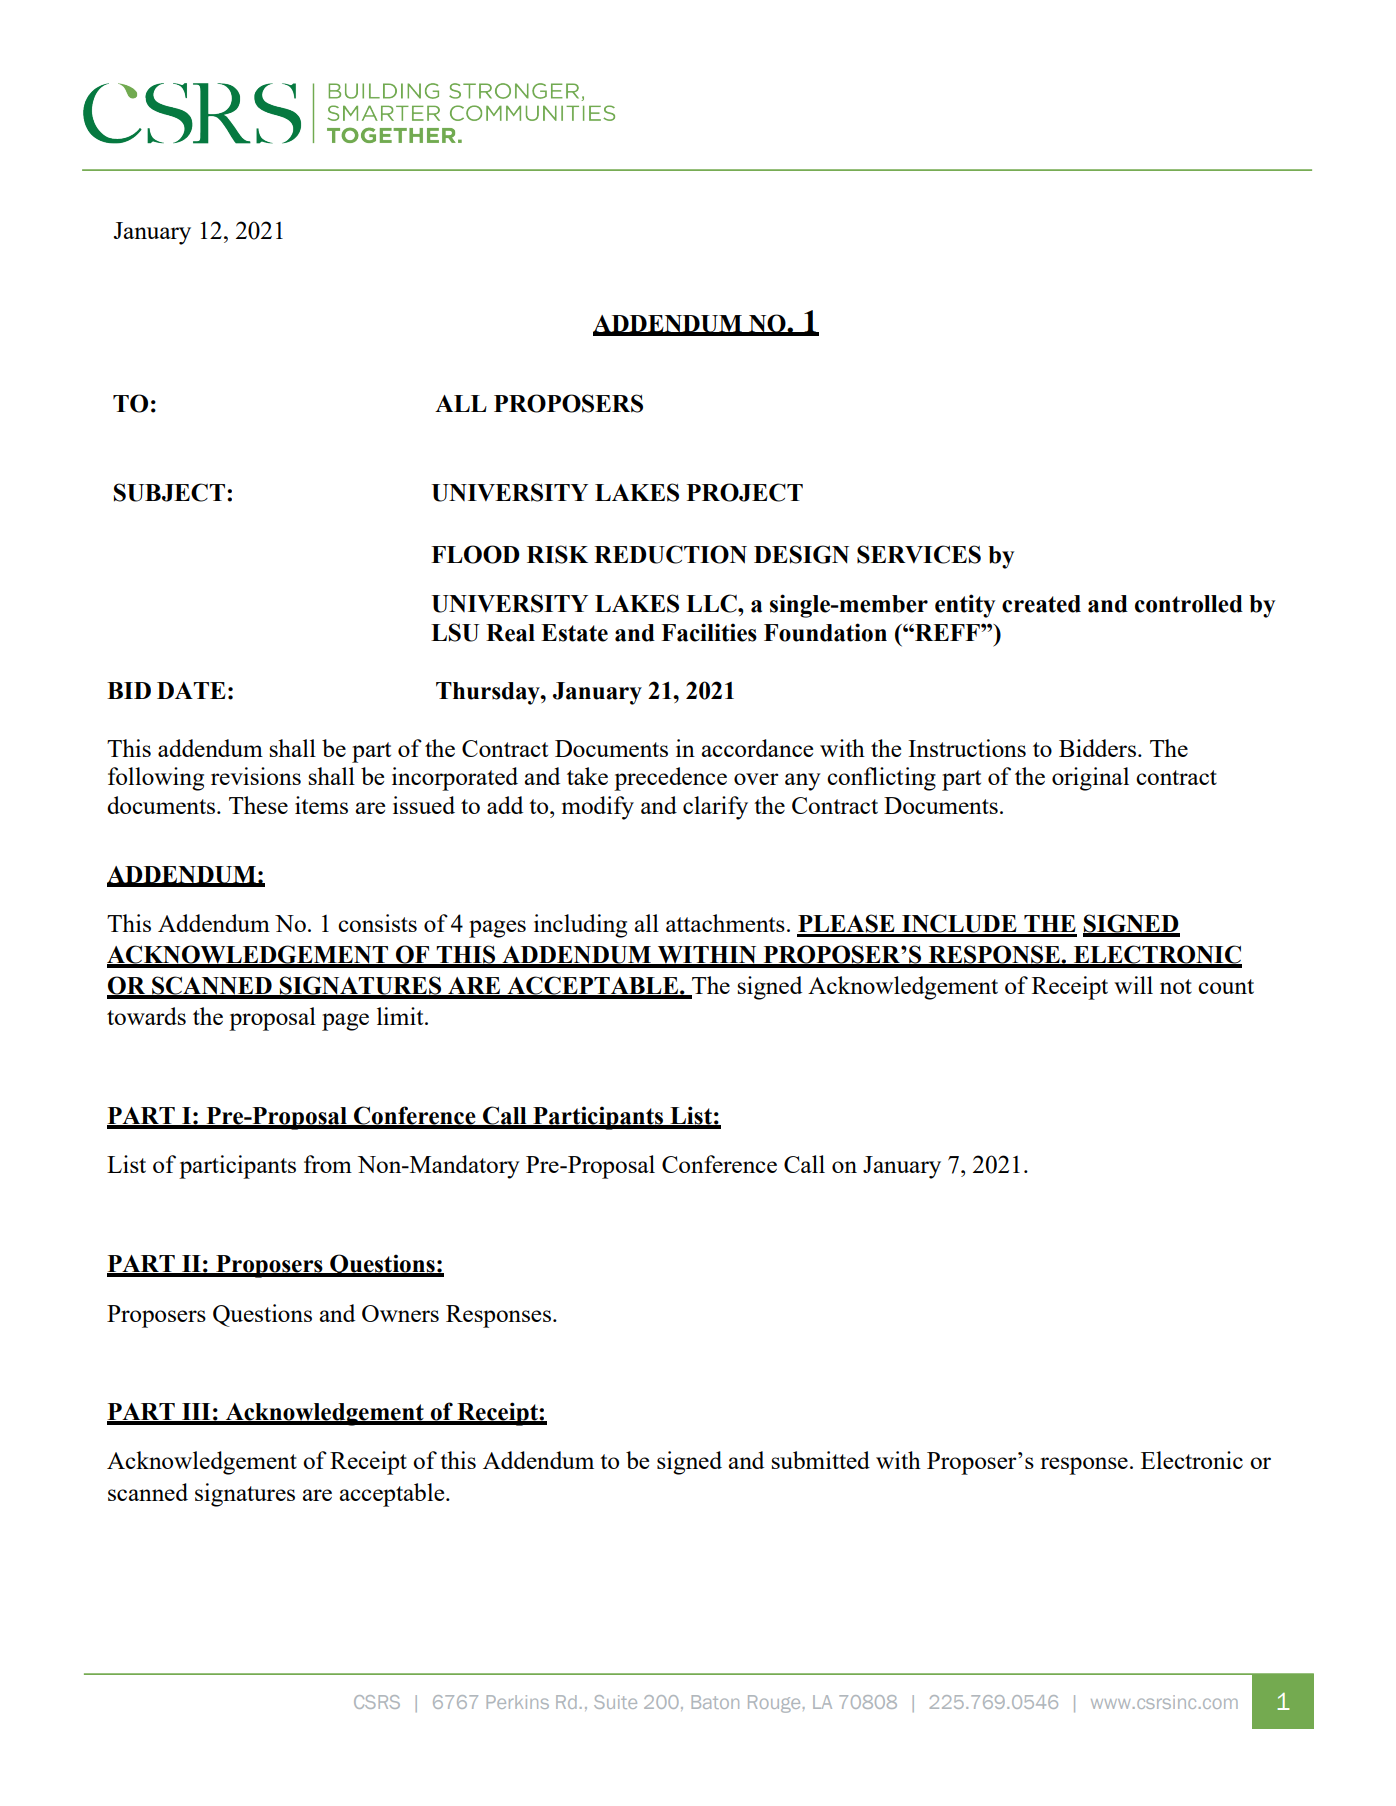 This image has width=1396, height=1806. Describe the element at coordinates (518, 1702) in the image. I see `Perkins` at that location.
